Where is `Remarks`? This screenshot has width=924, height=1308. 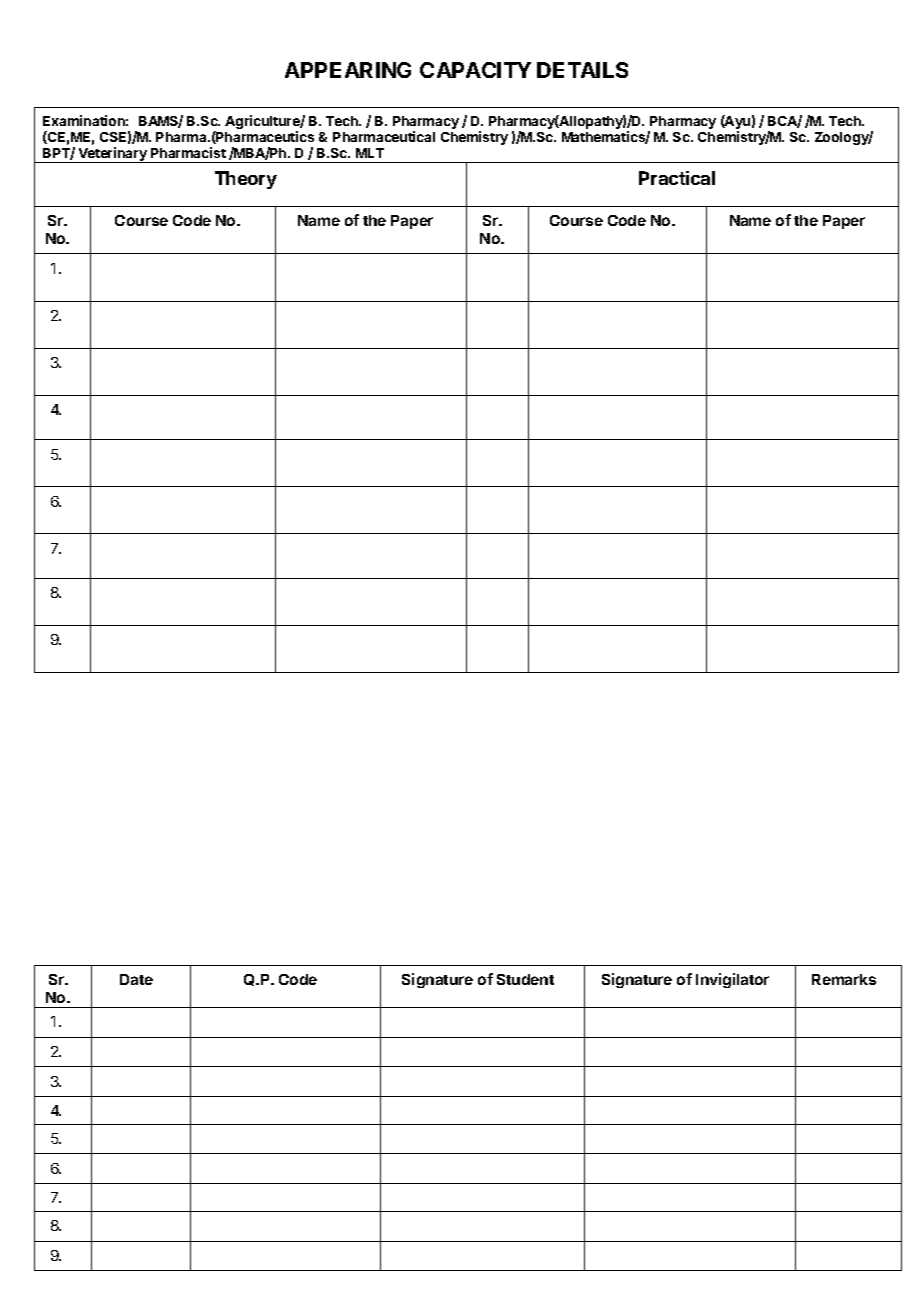
Remarks is located at coordinates (844, 979).
